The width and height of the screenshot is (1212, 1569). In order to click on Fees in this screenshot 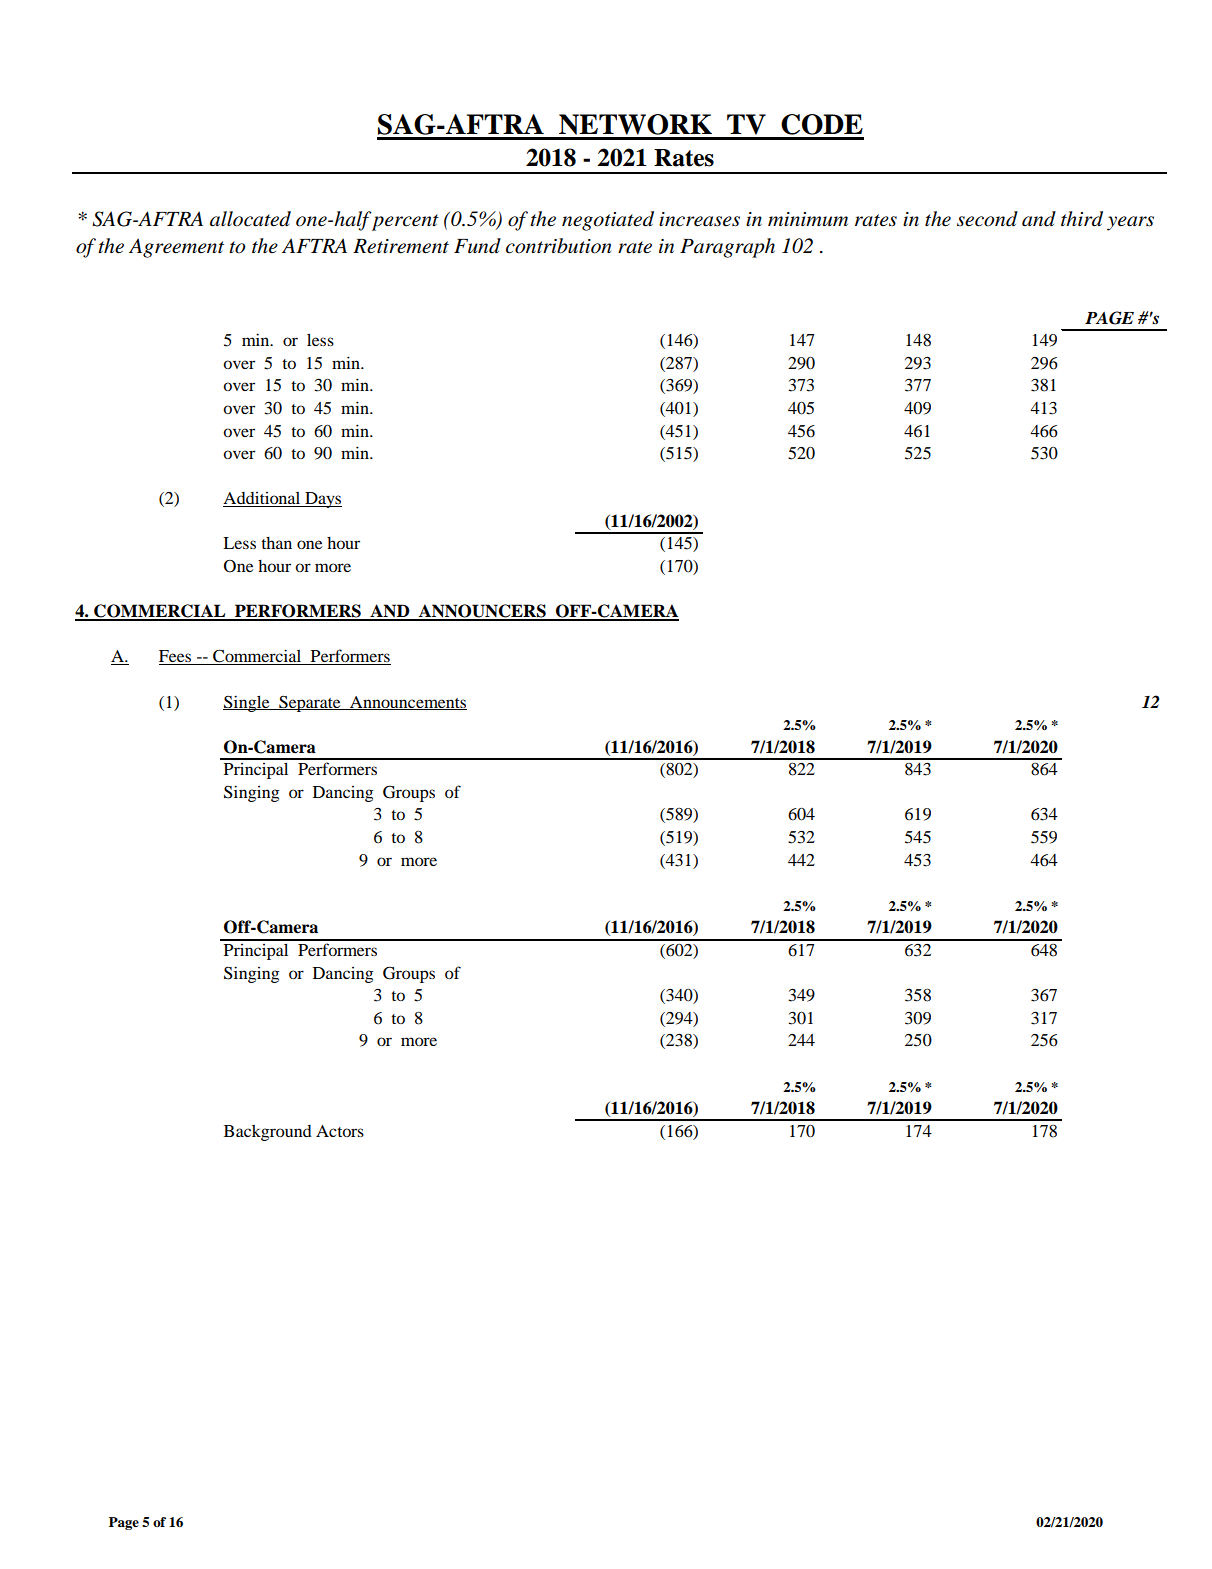, I will do `click(176, 657)`.
